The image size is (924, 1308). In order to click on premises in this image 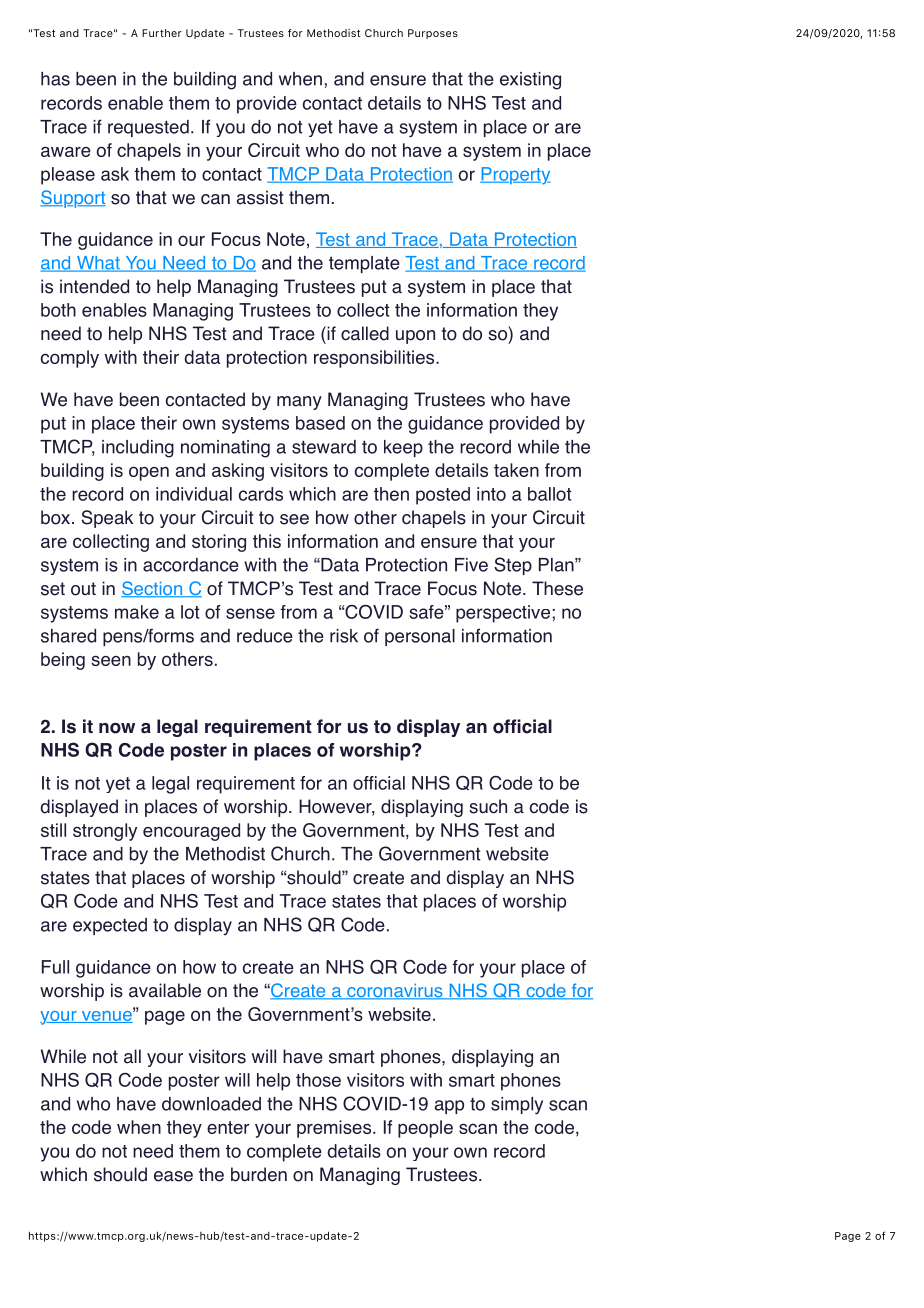, I will do `click(335, 1129)`.
